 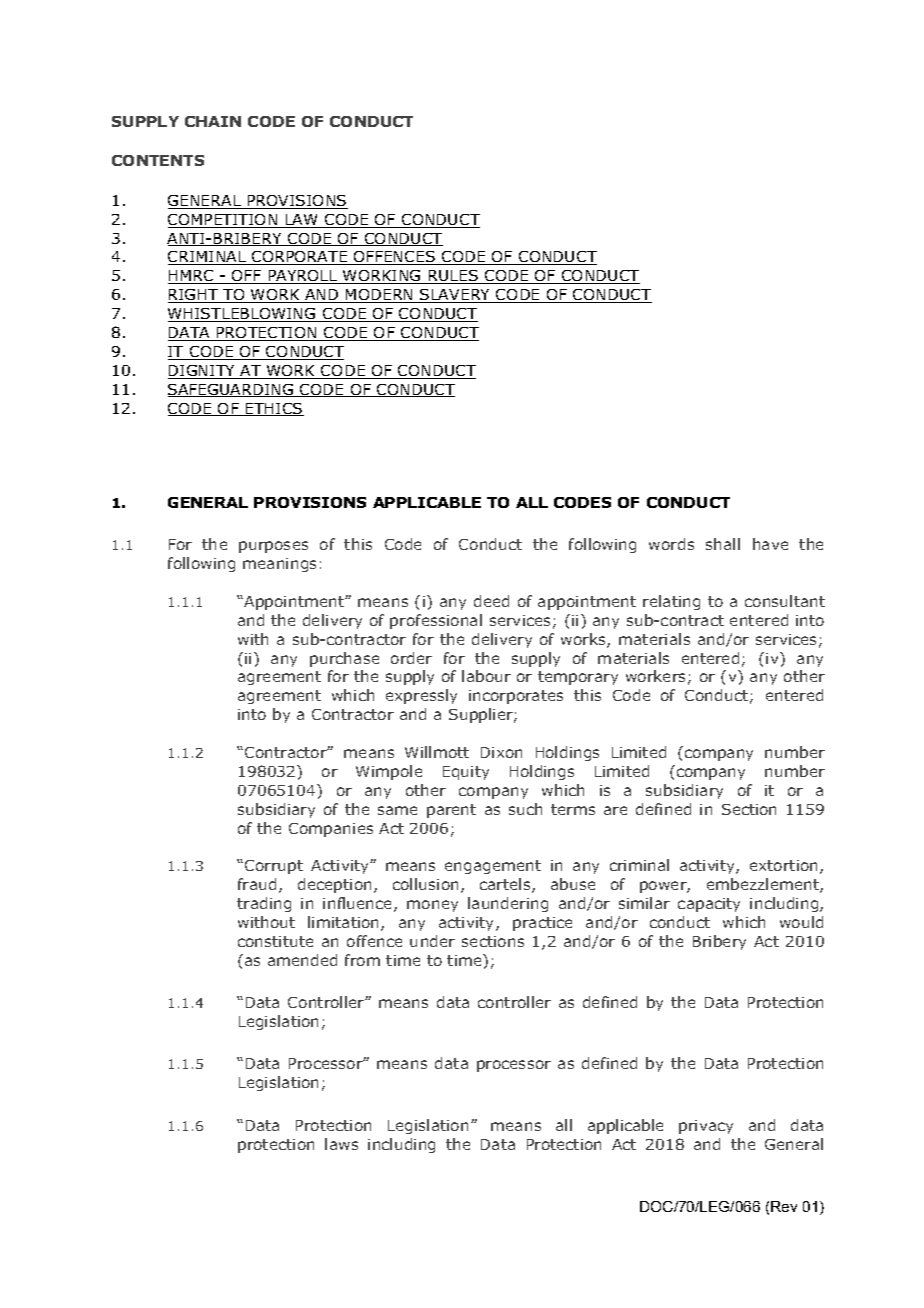 What do you see at coordinates (341, 1144) in the page?
I see `laws` at bounding box center [341, 1144].
